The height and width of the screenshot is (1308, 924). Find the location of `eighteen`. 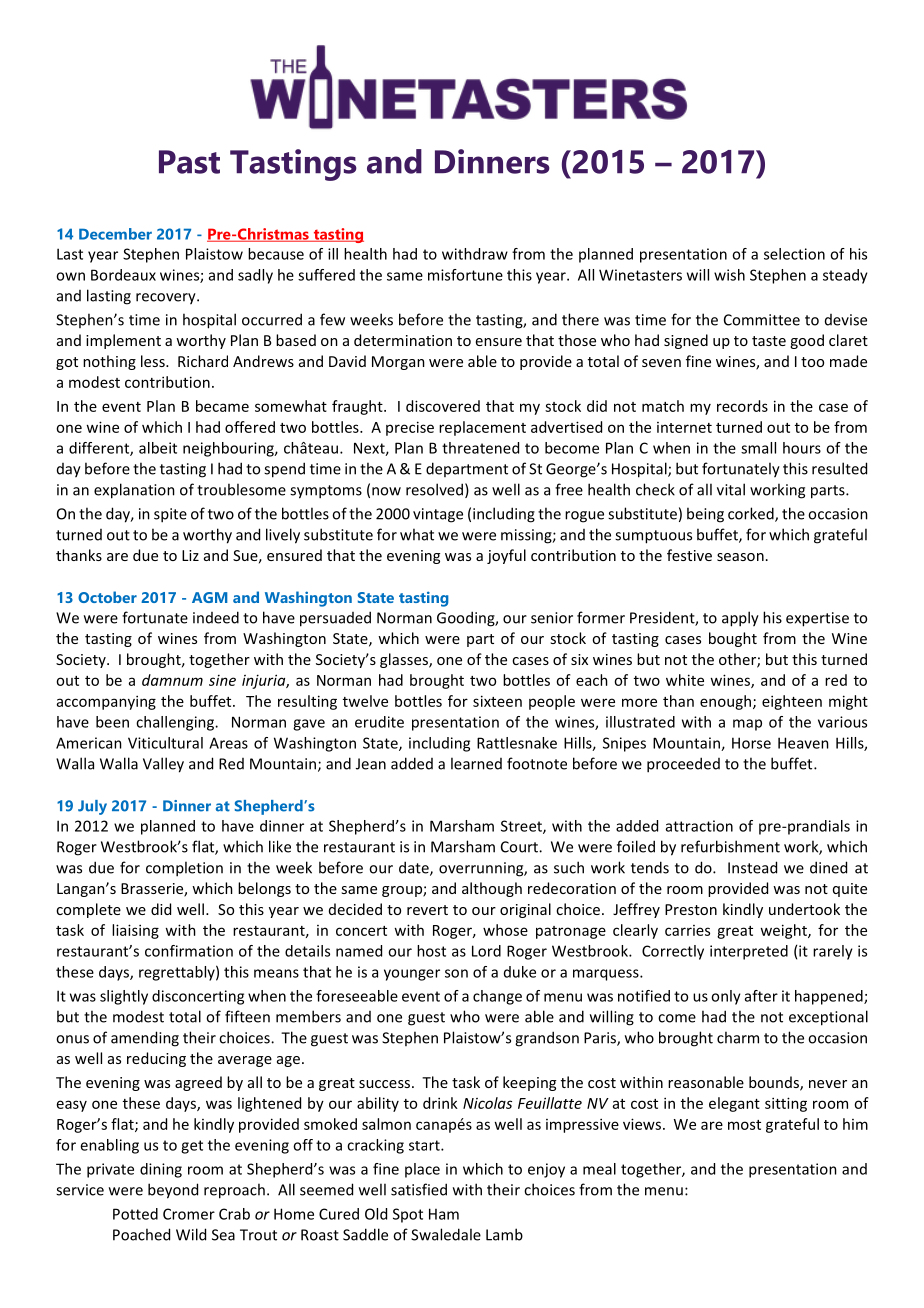

eighteen is located at coordinates (792, 702).
